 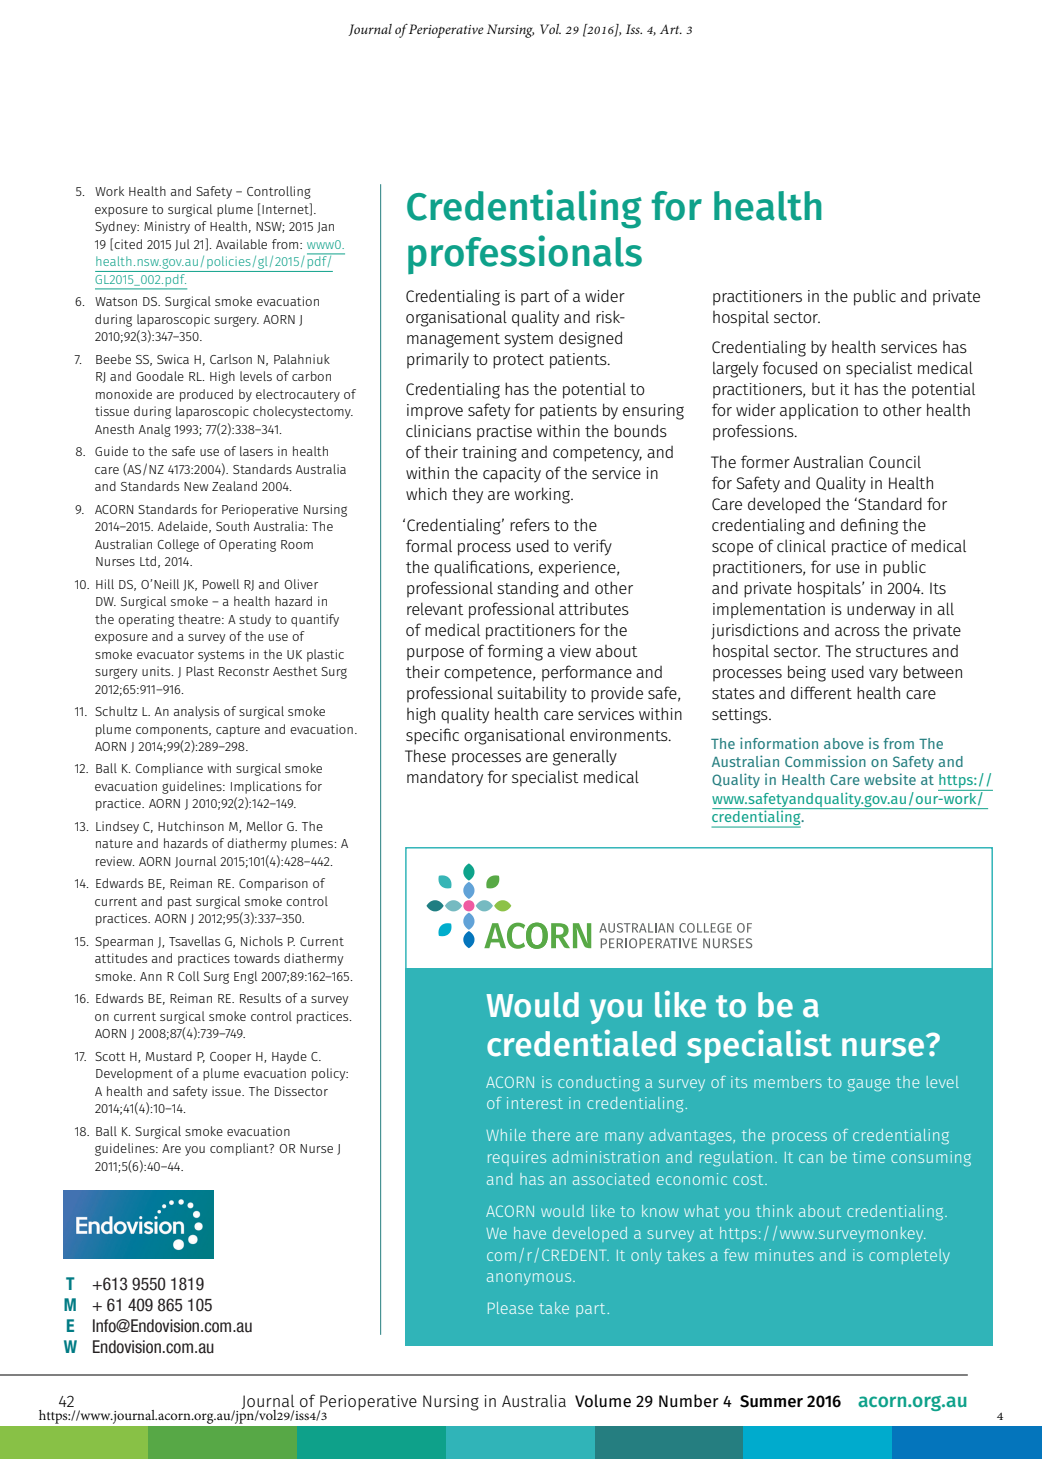 I want to click on Summer, so click(x=771, y=1401).
